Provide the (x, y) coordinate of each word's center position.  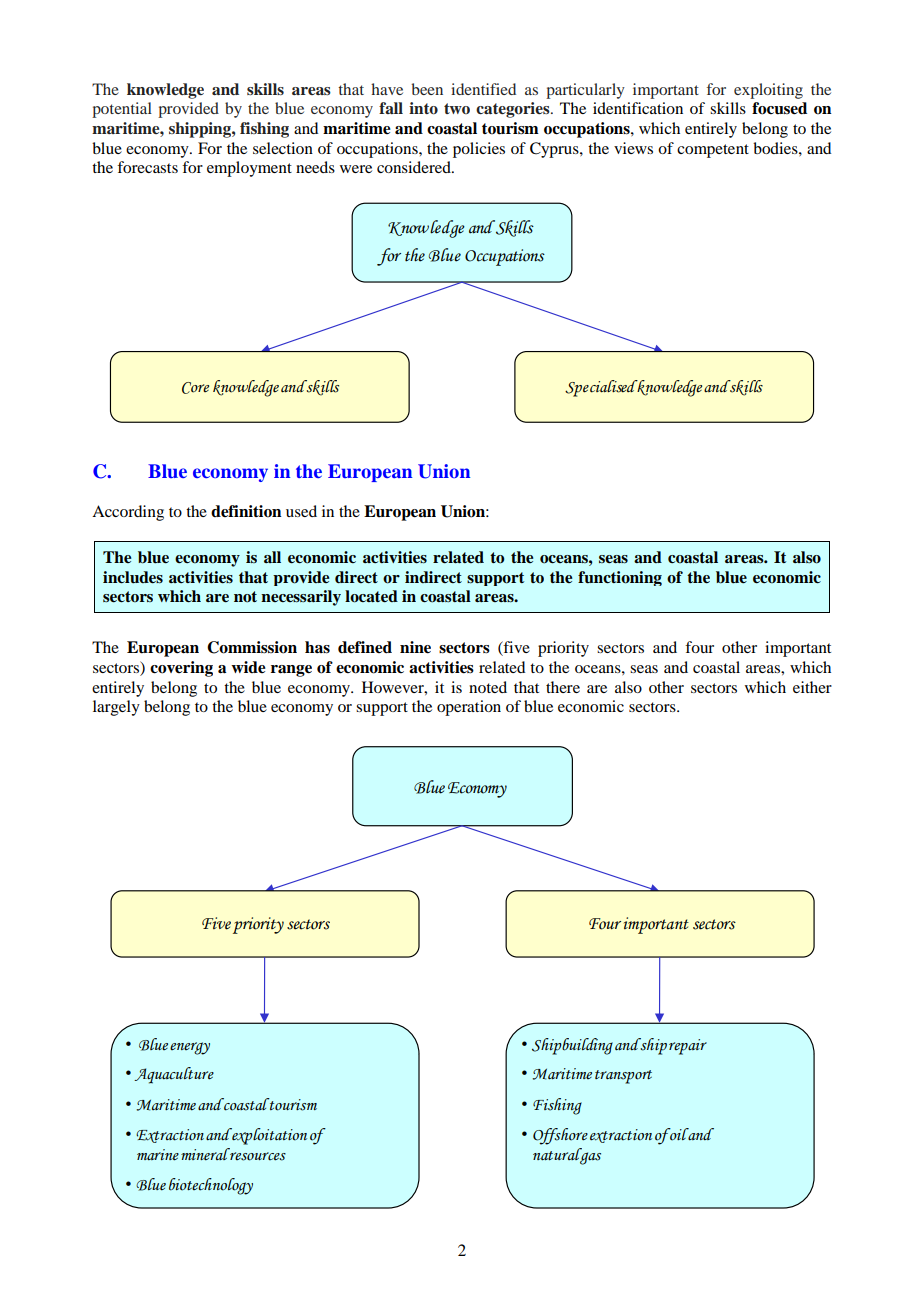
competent (713, 151)
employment (249, 169)
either (812, 687)
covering (181, 669)
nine (415, 647)
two (457, 108)
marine (158, 1155)
